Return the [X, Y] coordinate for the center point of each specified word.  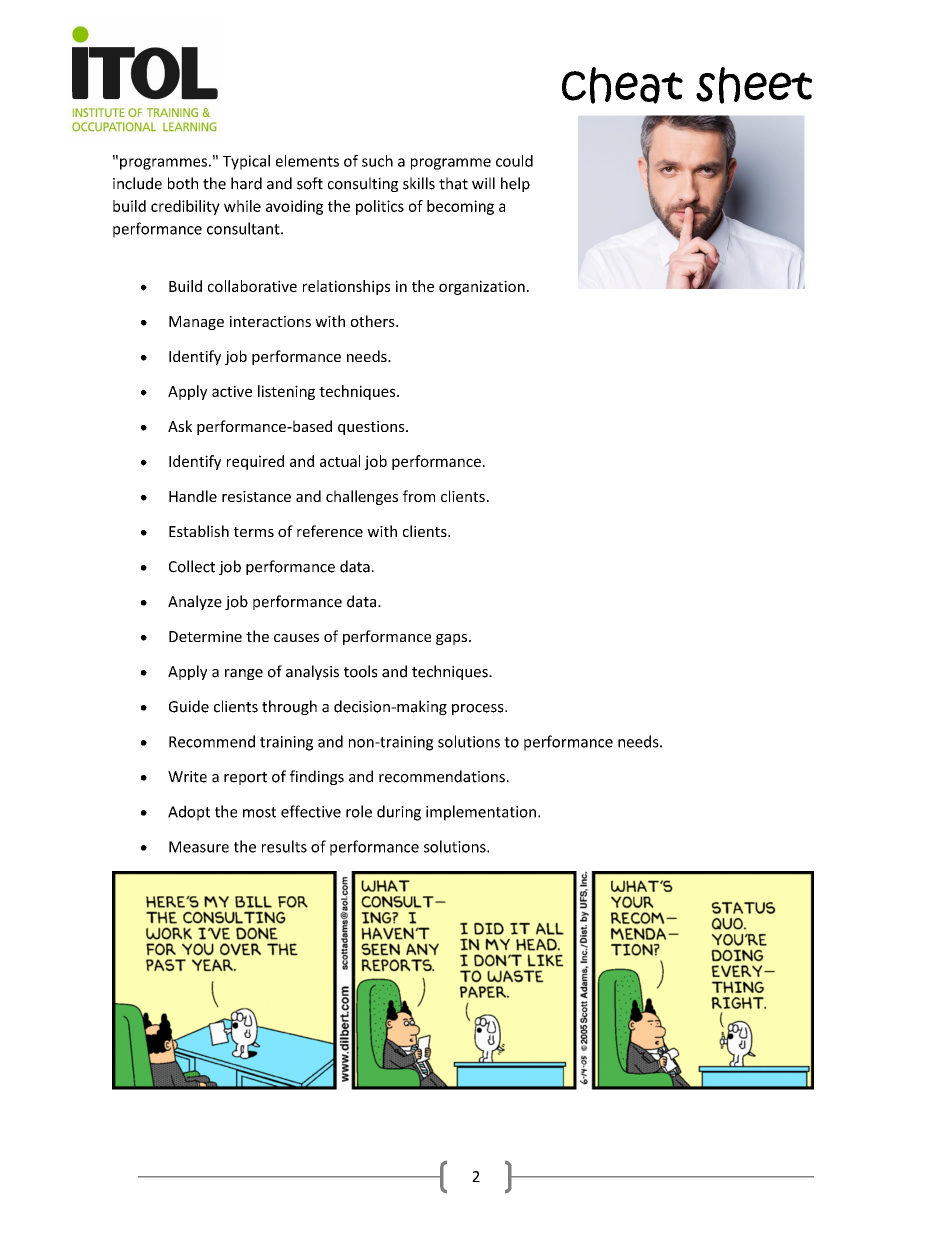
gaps [451, 639]
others [374, 321]
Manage [196, 323]
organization [482, 287]
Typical [246, 162]
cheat [622, 85]
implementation [481, 813]
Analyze [195, 602]
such [377, 161]
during [399, 813]
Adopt [189, 813]
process [479, 709]
